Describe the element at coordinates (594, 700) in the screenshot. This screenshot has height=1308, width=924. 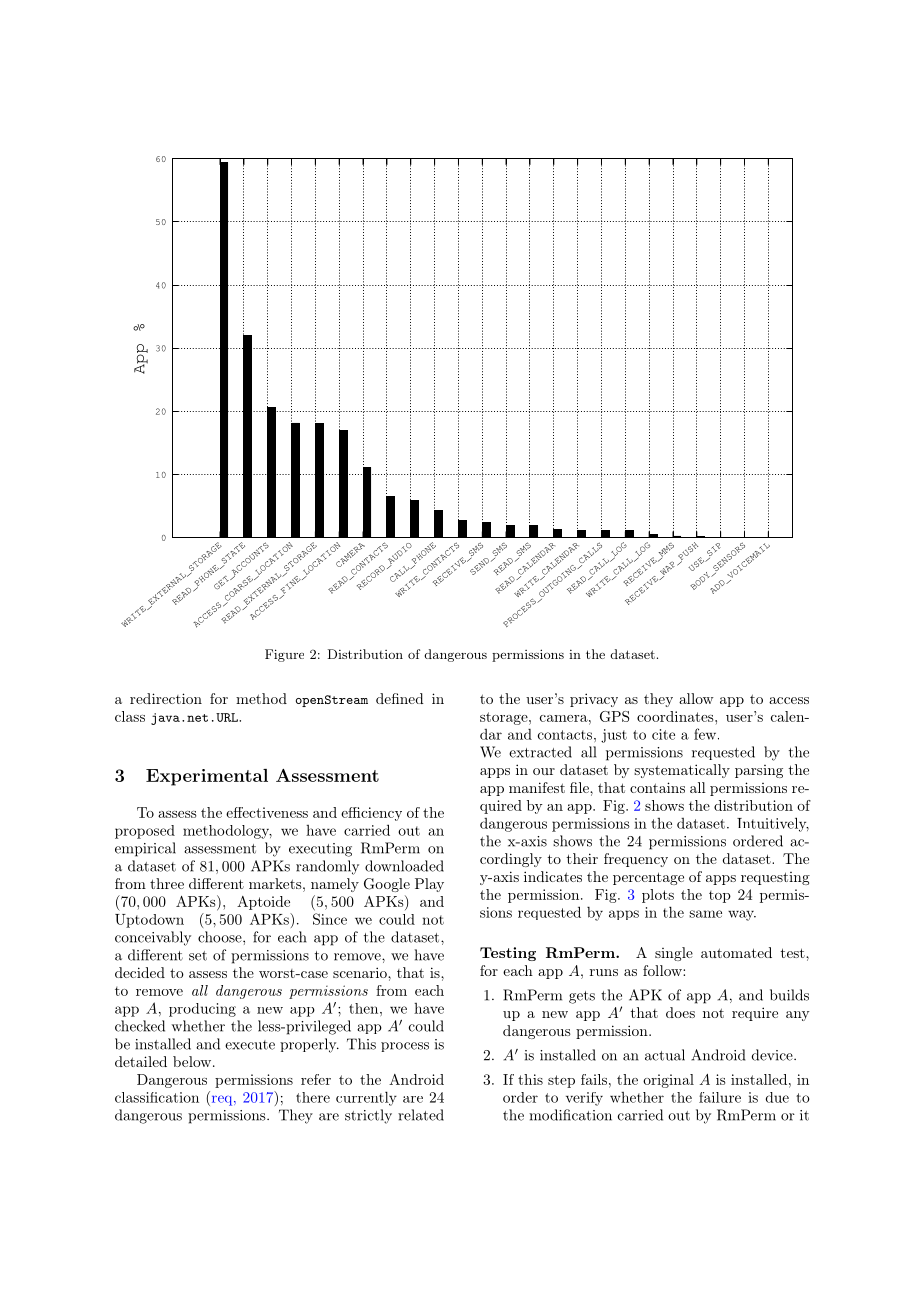
I see `privacy` at that location.
